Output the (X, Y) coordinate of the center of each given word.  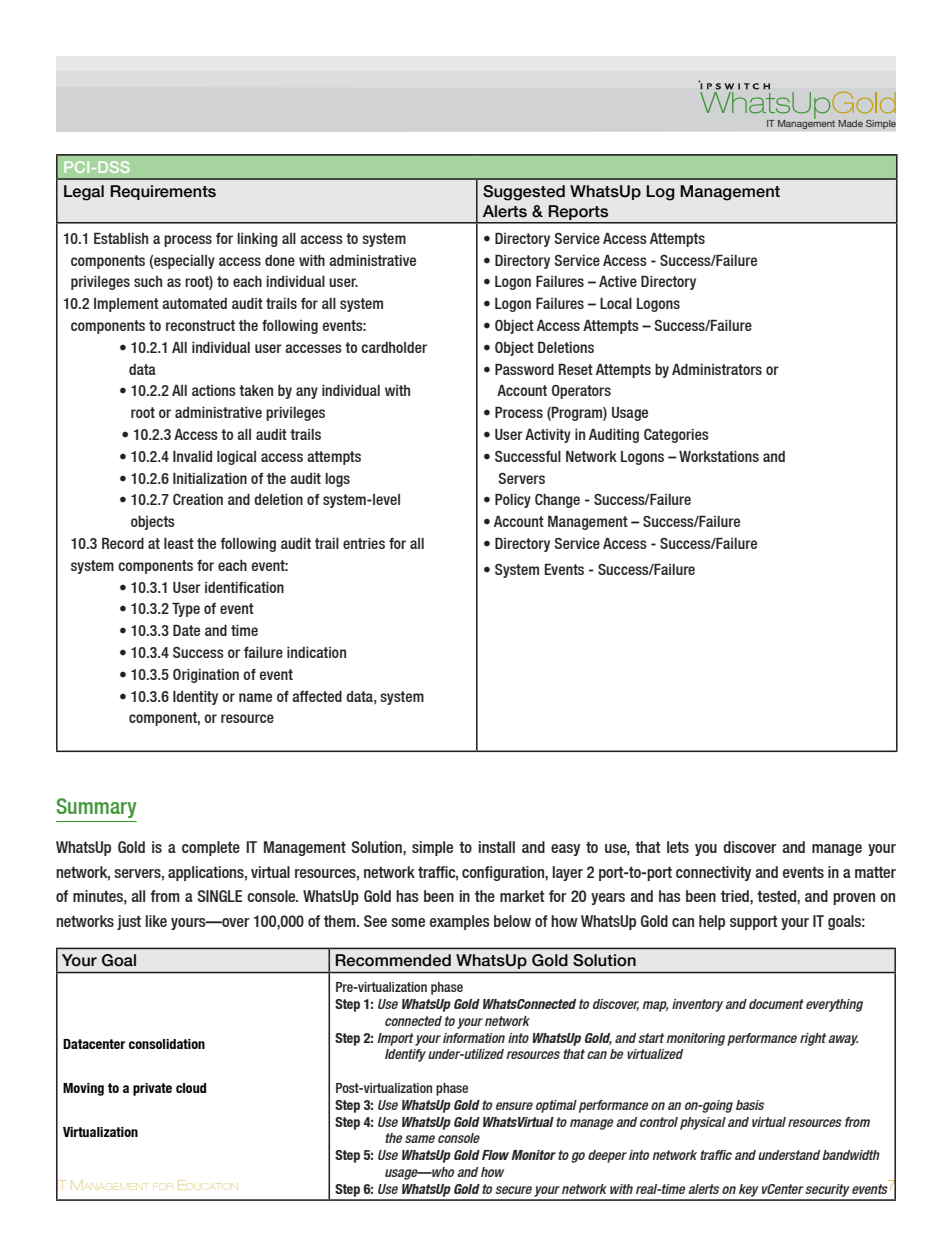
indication (316, 652)
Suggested (524, 193)
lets (678, 847)
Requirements (163, 192)
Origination (206, 676)
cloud (191, 1088)
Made (850, 123)
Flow (495, 1155)
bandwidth (851, 1155)
